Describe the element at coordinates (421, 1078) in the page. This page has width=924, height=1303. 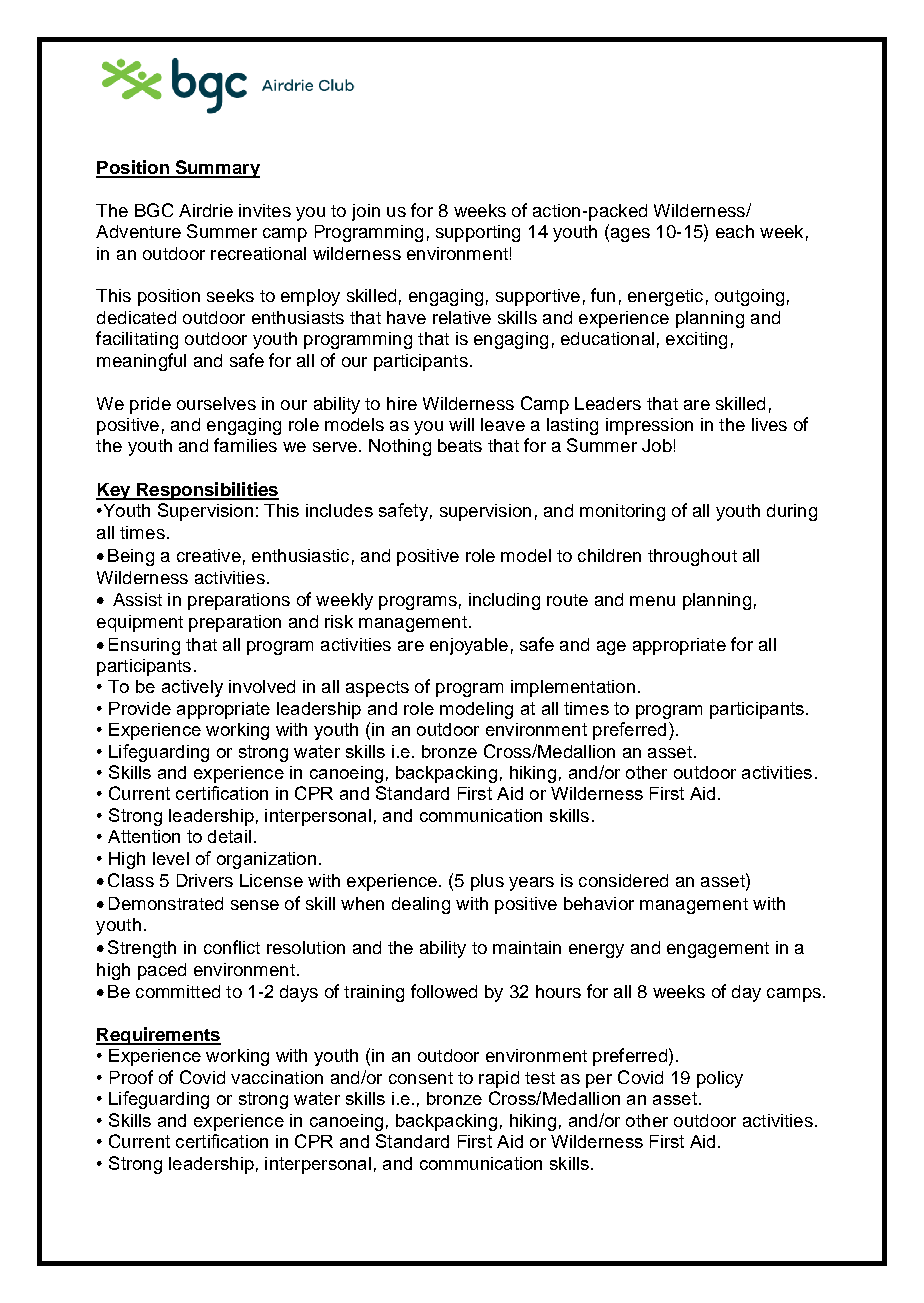
I see `consent` at that location.
